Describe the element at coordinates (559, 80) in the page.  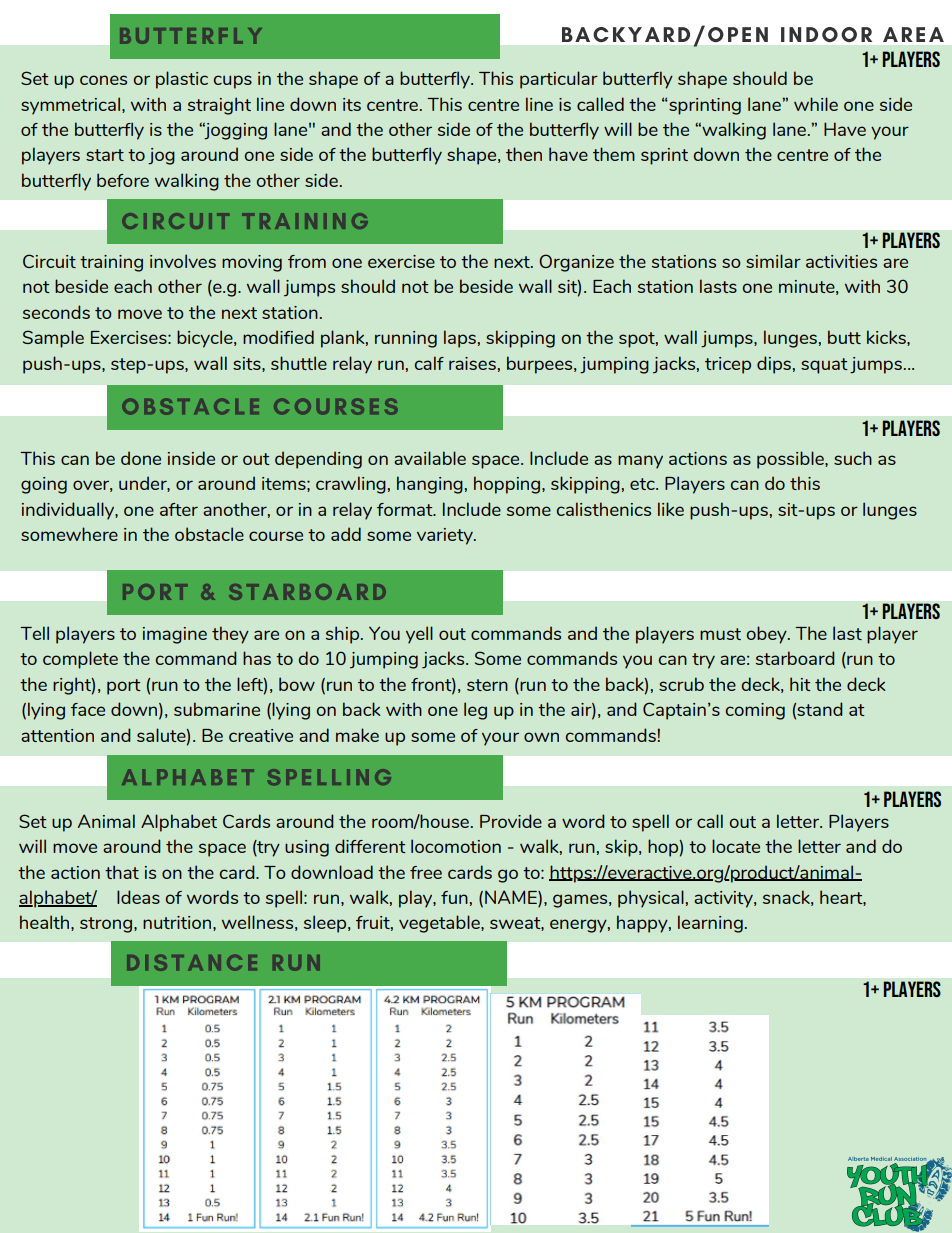
I see `particular` at that location.
